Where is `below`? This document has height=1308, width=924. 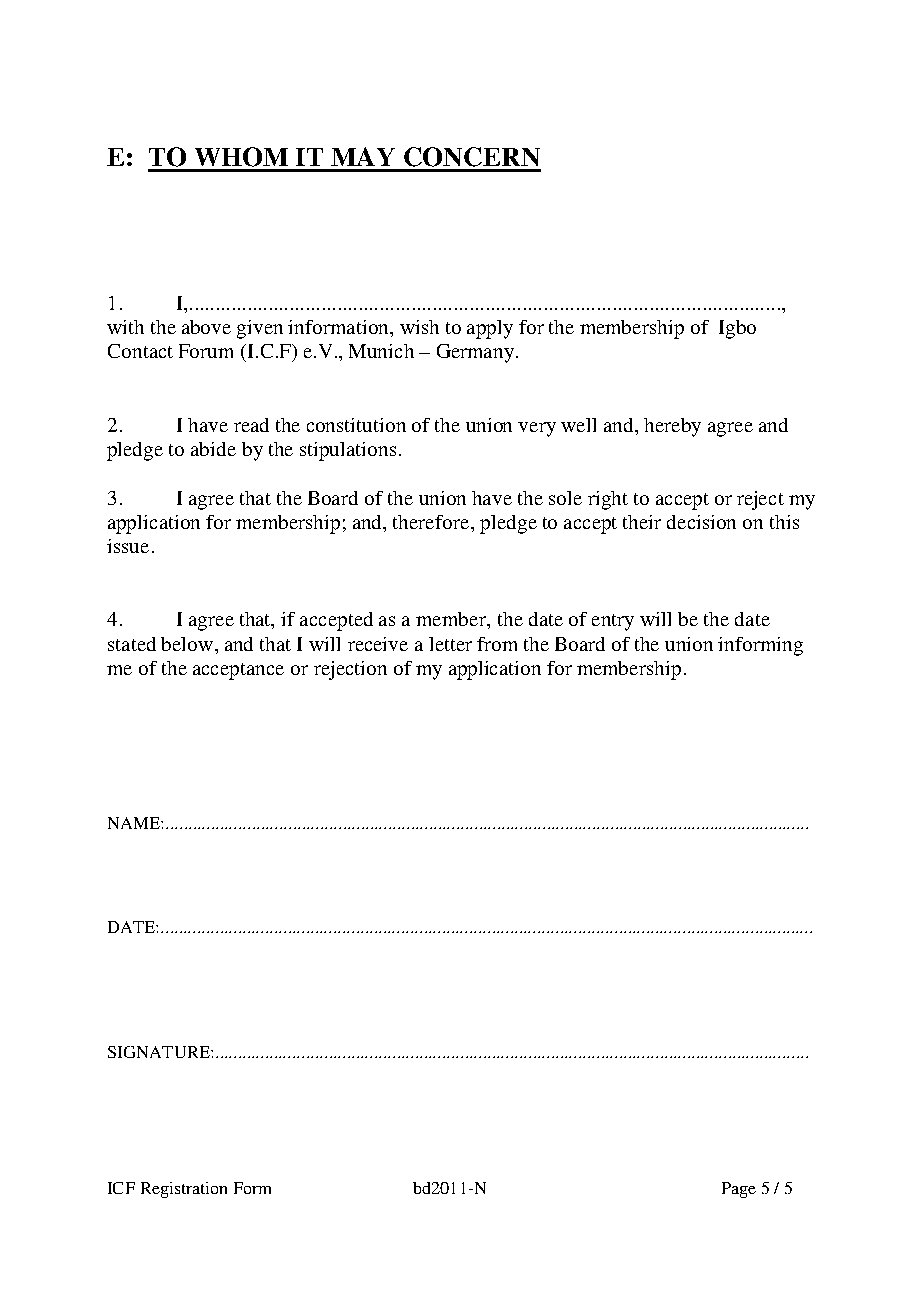 below is located at coordinates (188, 644).
